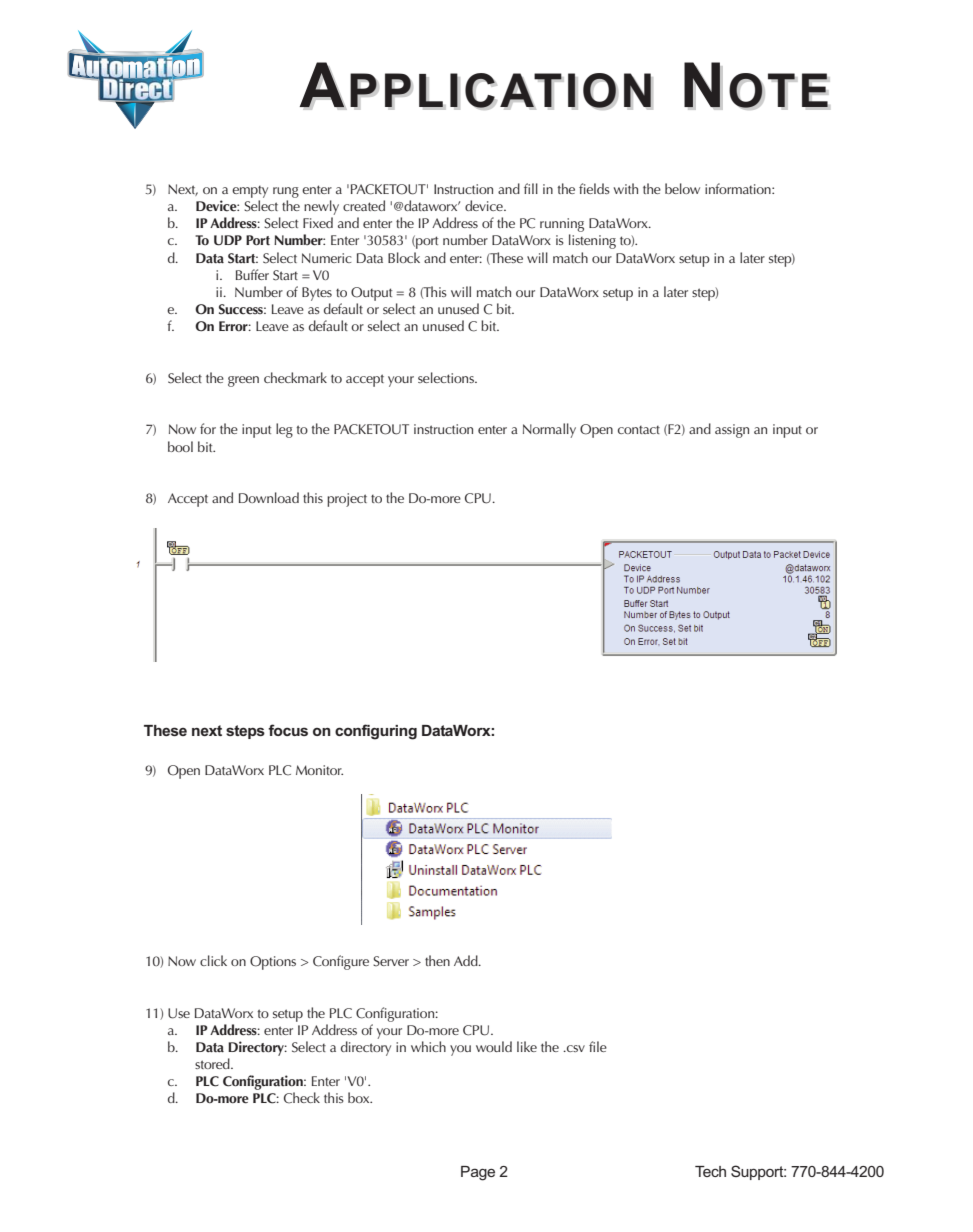 The width and height of the screenshot is (973, 1232). What do you see at coordinates (284, 430) in the screenshot?
I see `leg` at bounding box center [284, 430].
